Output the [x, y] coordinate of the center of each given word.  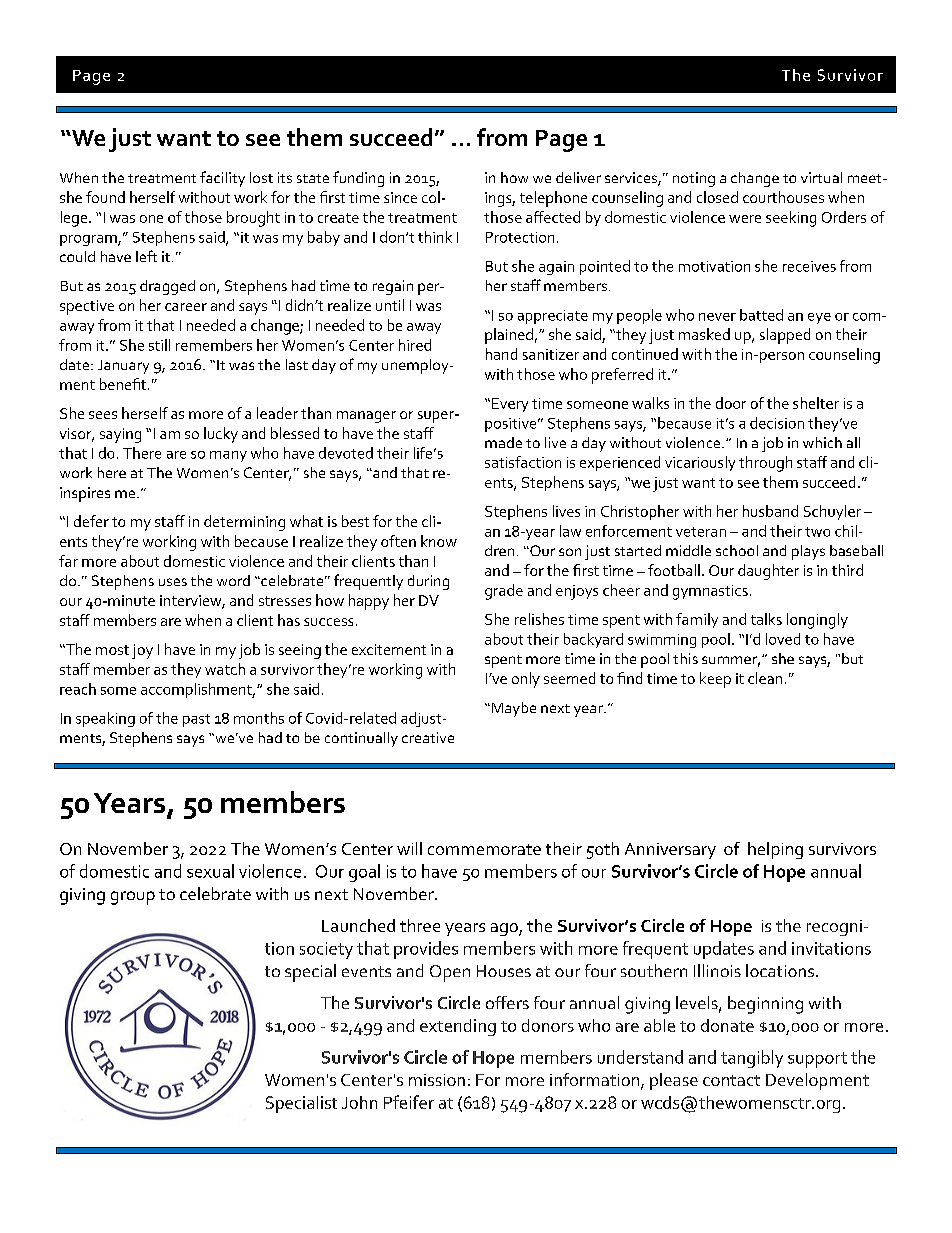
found [105, 197]
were [745, 219]
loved [783, 639]
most [112, 650]
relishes [539, 619]
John [359, 1102]
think [435, 237]
